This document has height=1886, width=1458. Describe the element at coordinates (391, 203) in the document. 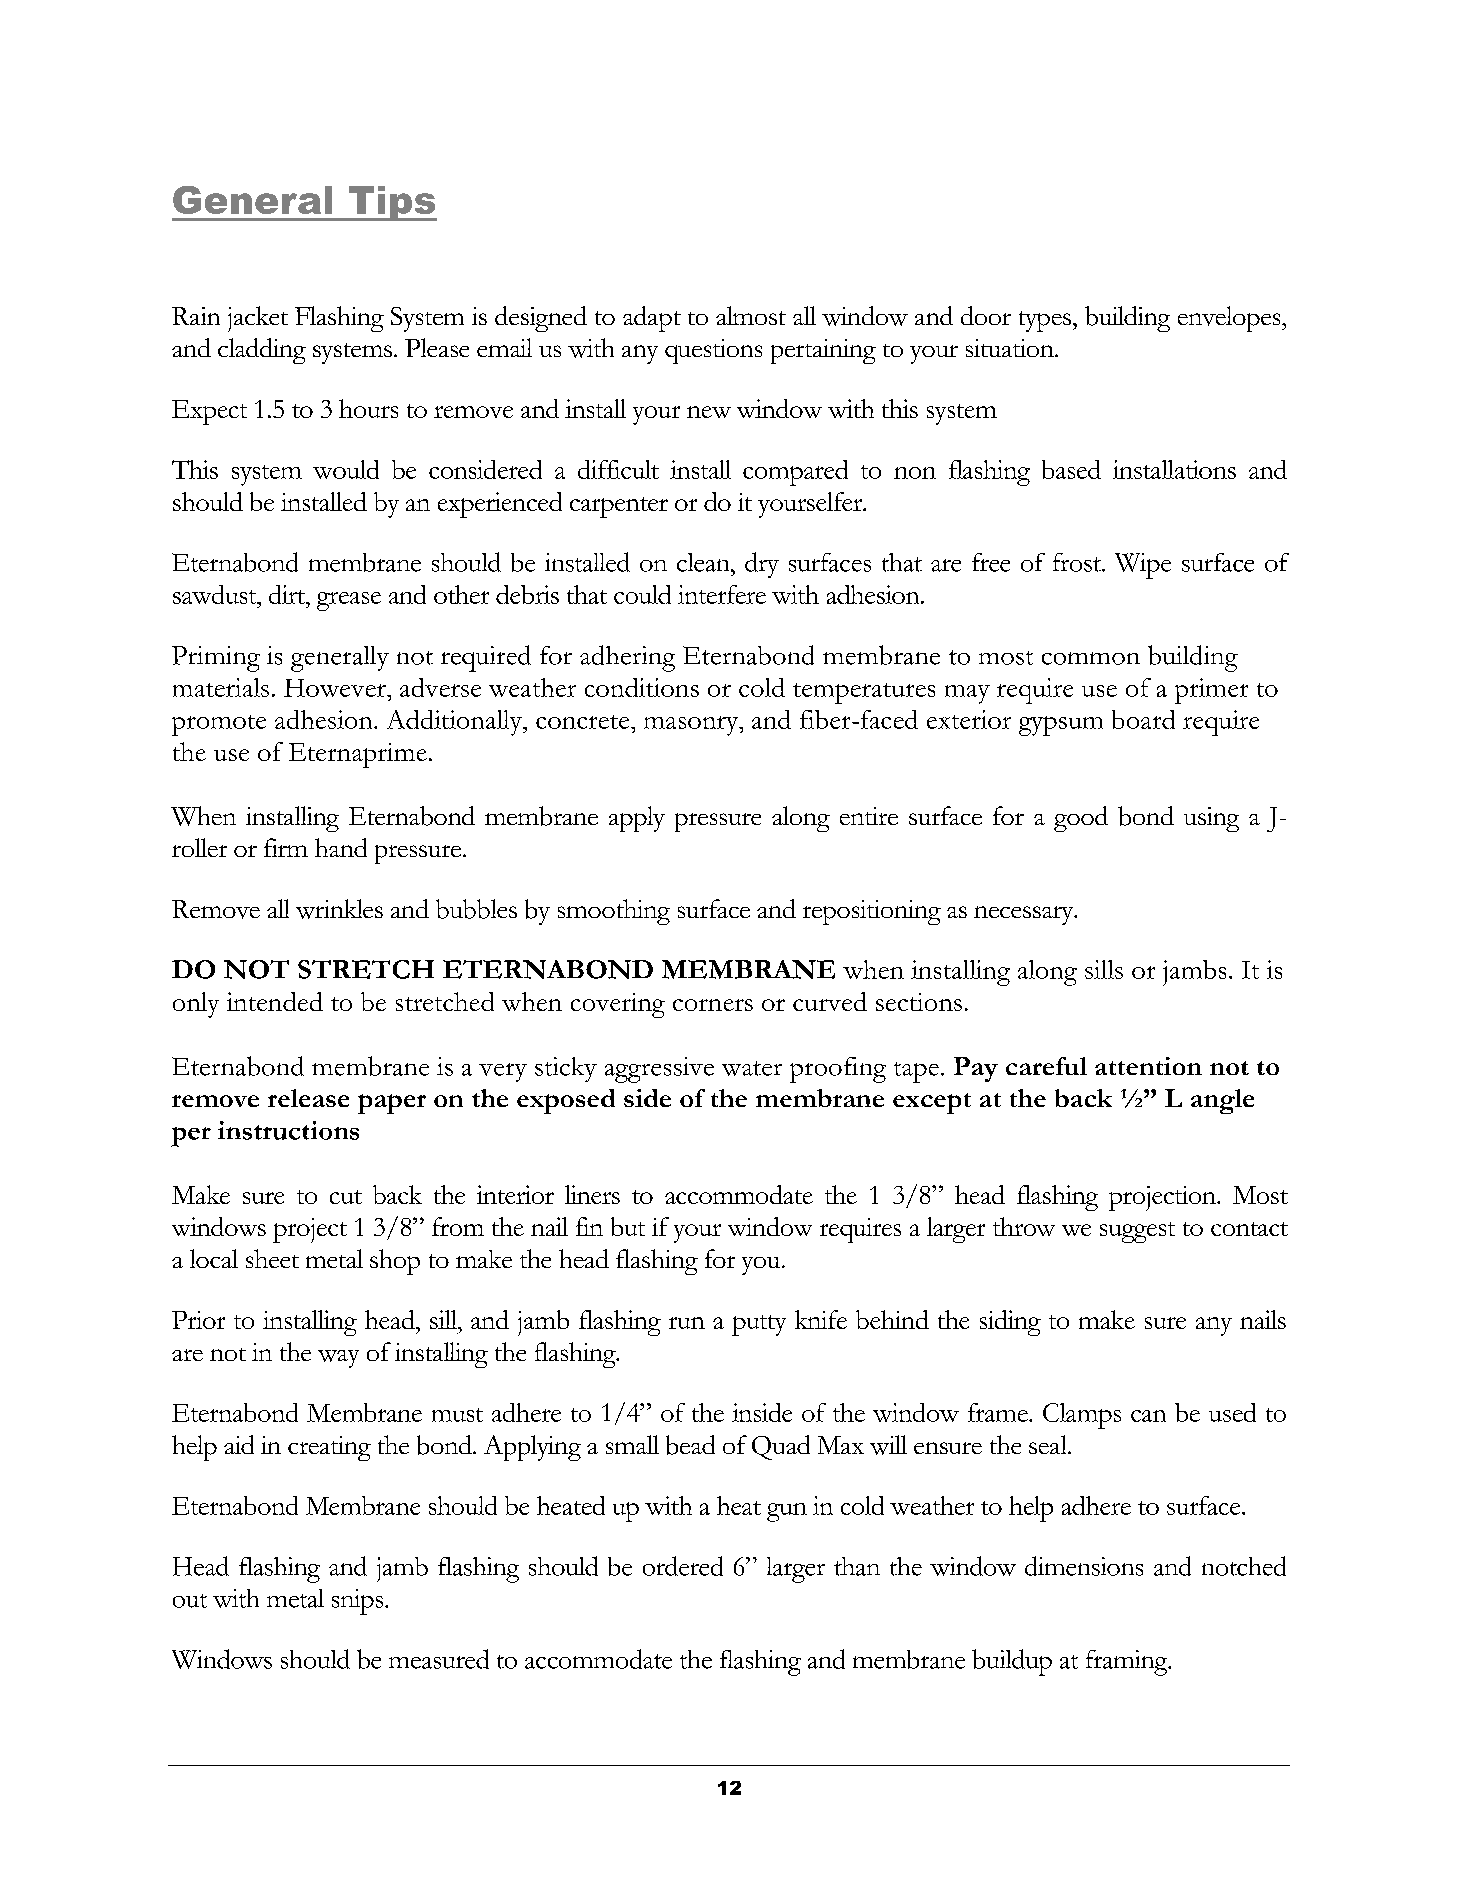

I see `Tips` at that location.
